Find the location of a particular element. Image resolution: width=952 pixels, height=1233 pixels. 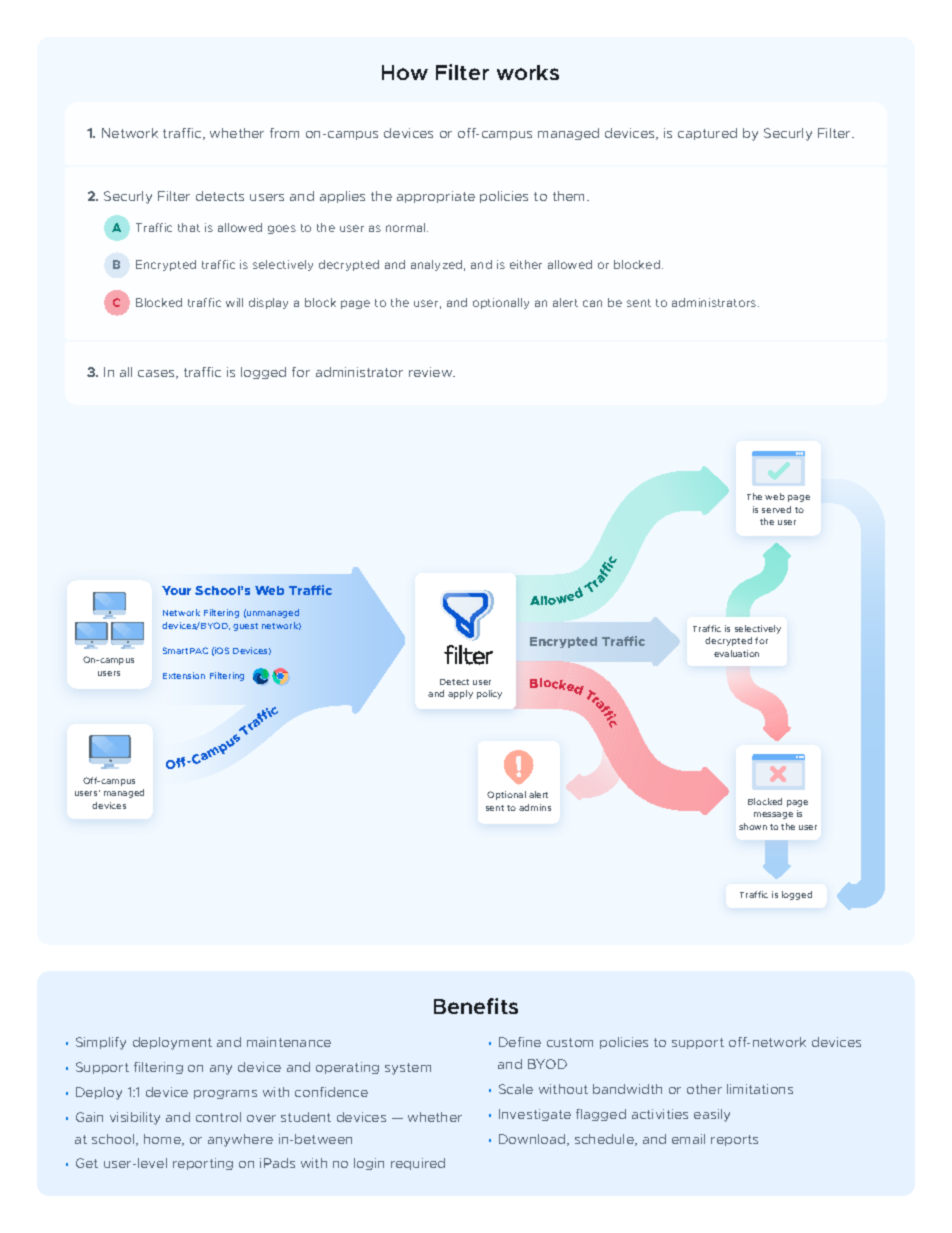

served is located at coordinates (776, 509).
